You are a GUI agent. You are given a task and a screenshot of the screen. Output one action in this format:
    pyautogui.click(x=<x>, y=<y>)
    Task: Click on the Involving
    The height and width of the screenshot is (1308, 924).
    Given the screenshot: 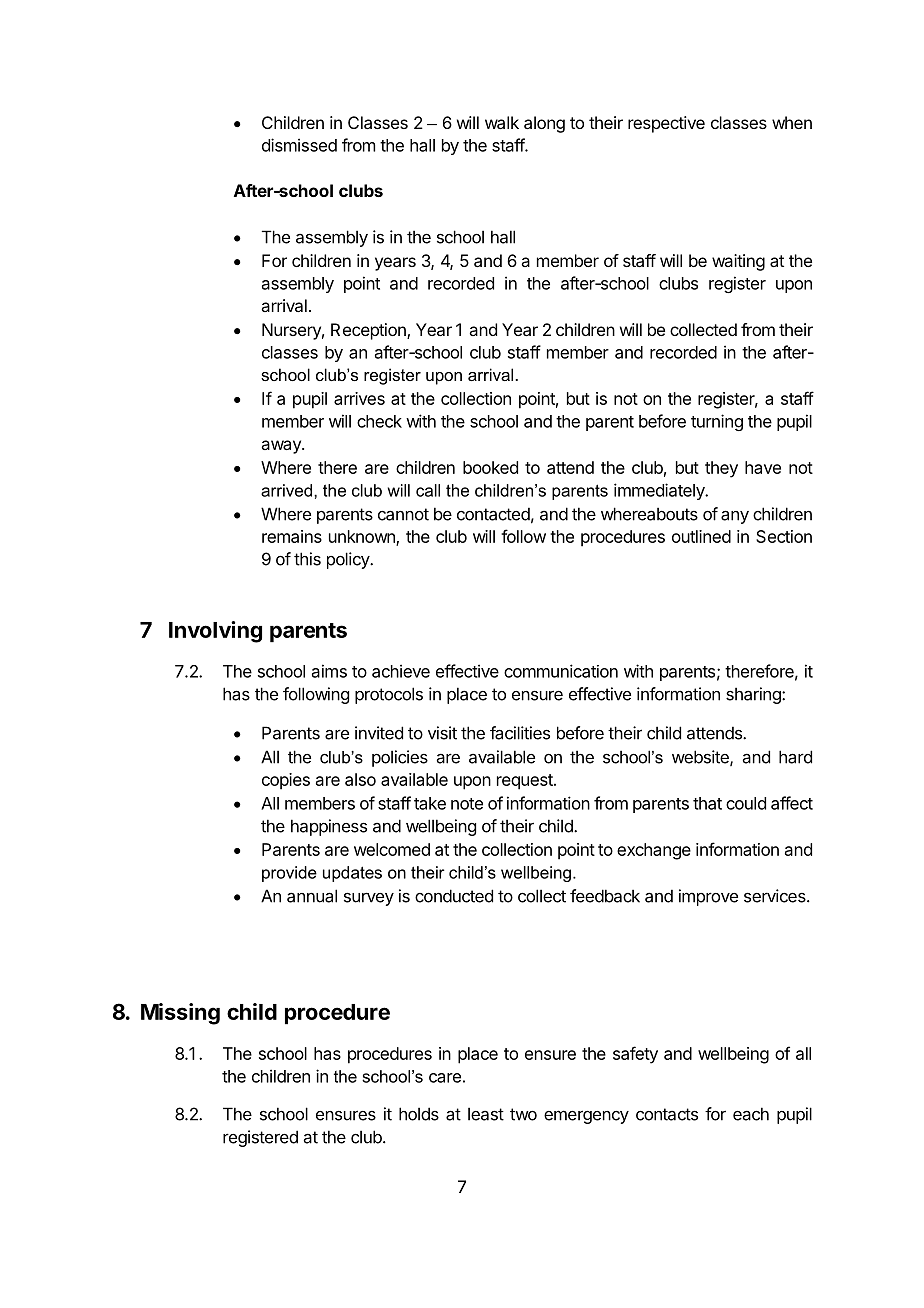 What is the action you would take?
    pyautogui.click(x=215, y=632)
